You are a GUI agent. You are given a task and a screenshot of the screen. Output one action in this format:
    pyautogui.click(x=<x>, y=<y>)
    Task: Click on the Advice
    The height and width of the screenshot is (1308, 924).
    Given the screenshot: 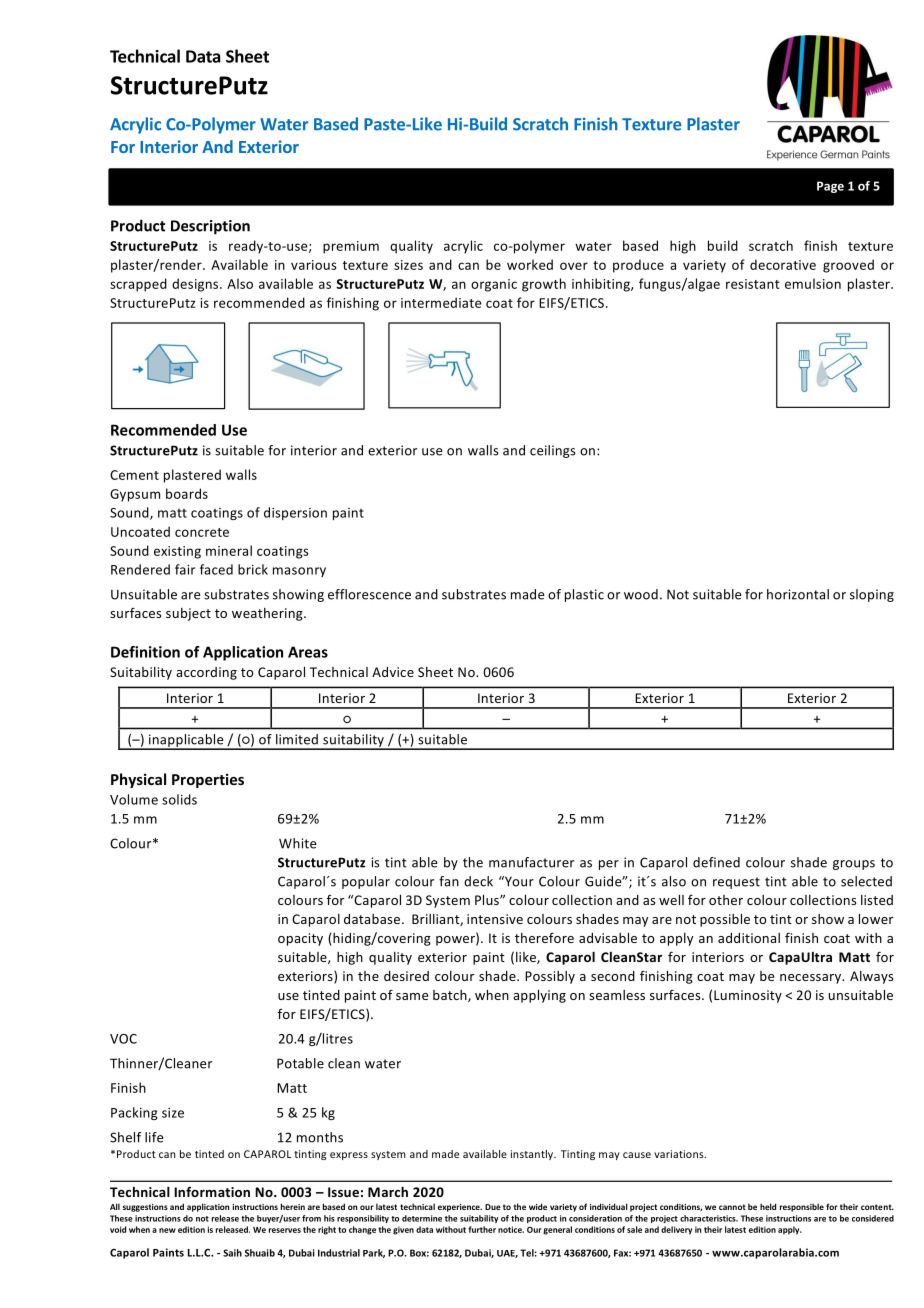 What is the action you would take?
    pyautogui.click(x=393, y=672)
